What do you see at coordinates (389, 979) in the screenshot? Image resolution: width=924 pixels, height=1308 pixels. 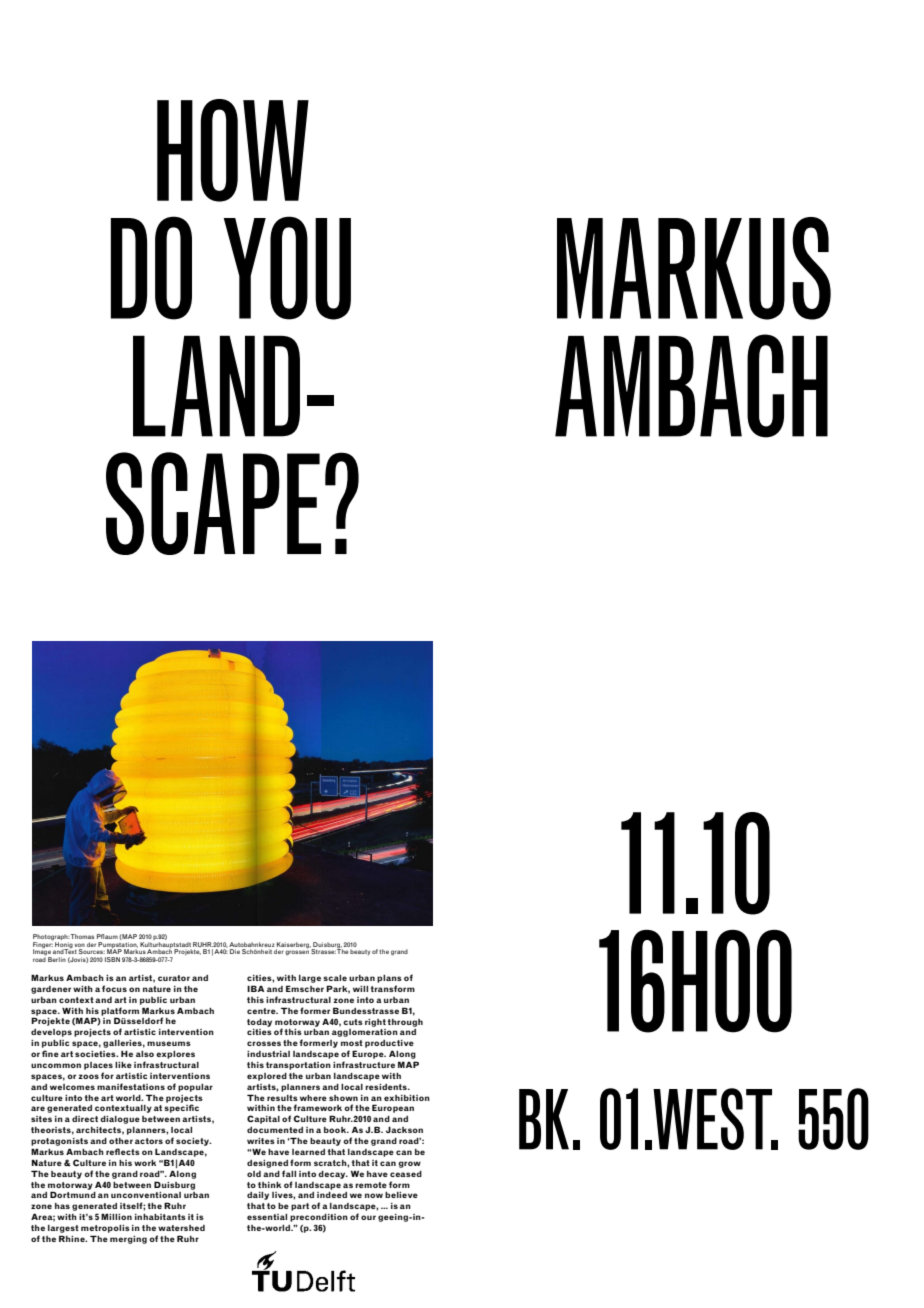 I see `plans` at bounding box center [389, 979].
